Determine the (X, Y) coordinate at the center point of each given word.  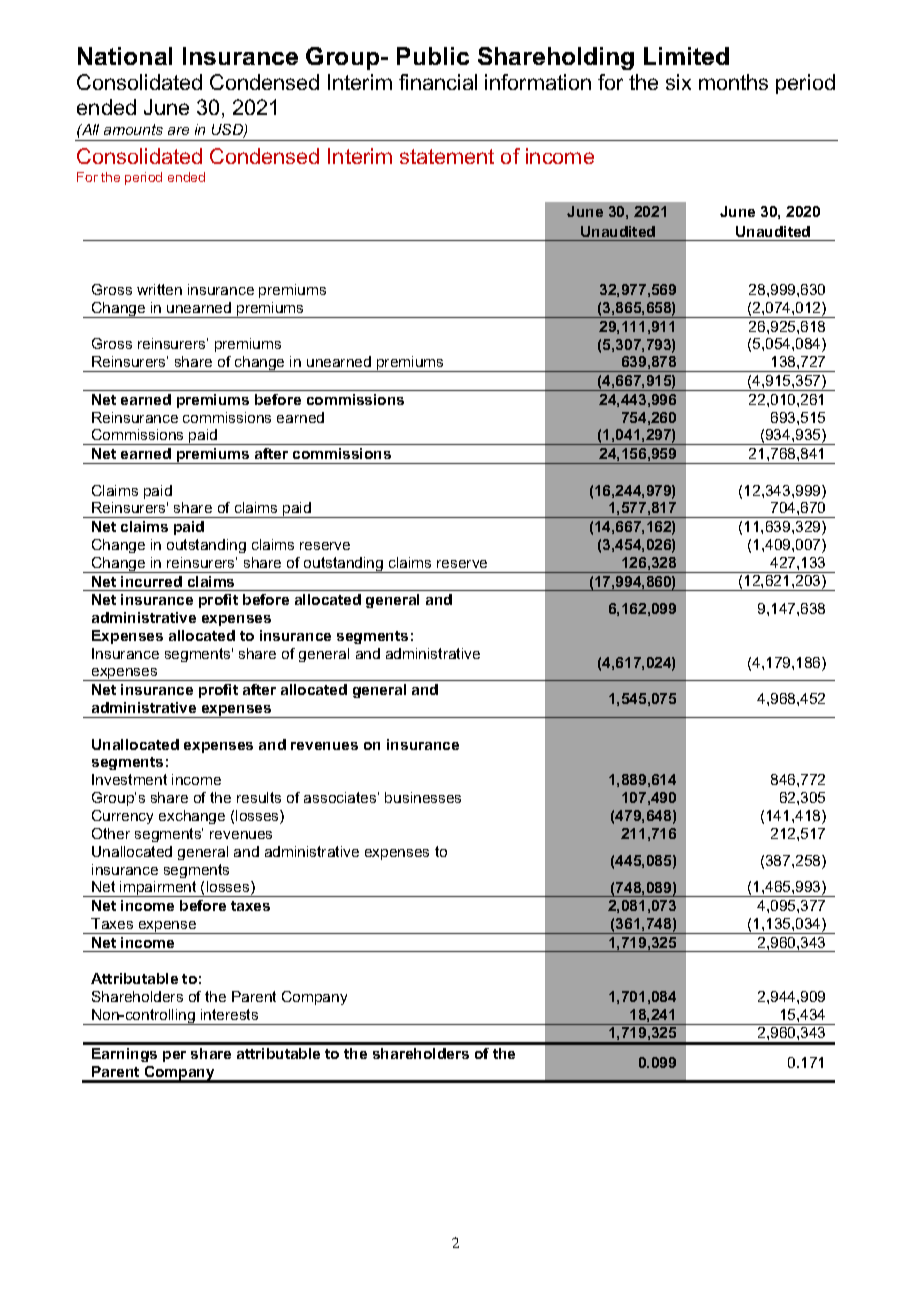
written (159, 289)
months (733, 82)
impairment (159, 889)
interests (229, 1014)
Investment (129, 779)
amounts (133, 129)
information (538, 82)
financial (438, 82)
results (259, 797)
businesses (423, 797)
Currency (122, 817)
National (125, 56)
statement (447, 156)
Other (111, 833)
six (678, 82)
